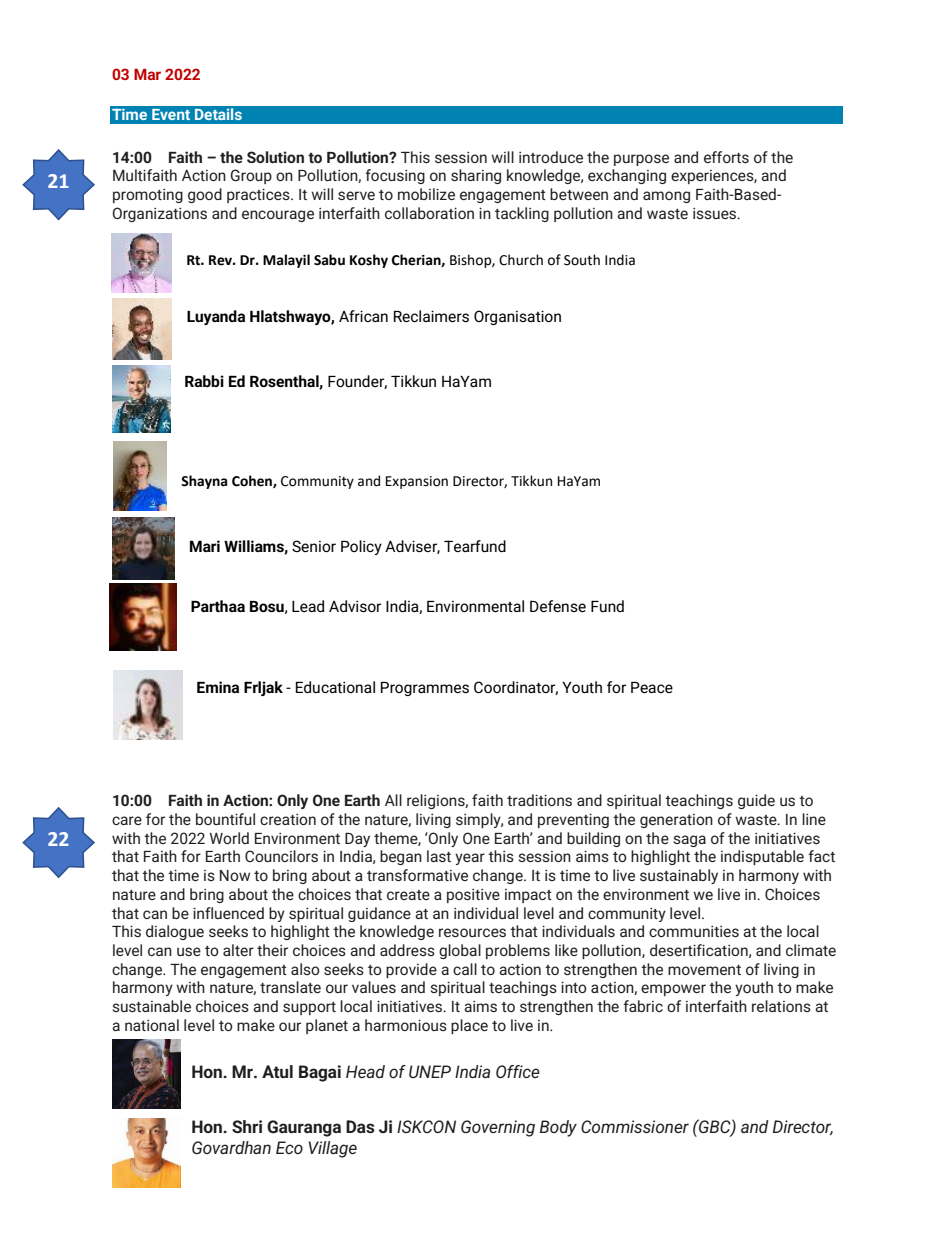 The width and height of the document is (952, 1233). Describe the element at coordinates (498, 1128) in the document. I see `Governing` at that location.
